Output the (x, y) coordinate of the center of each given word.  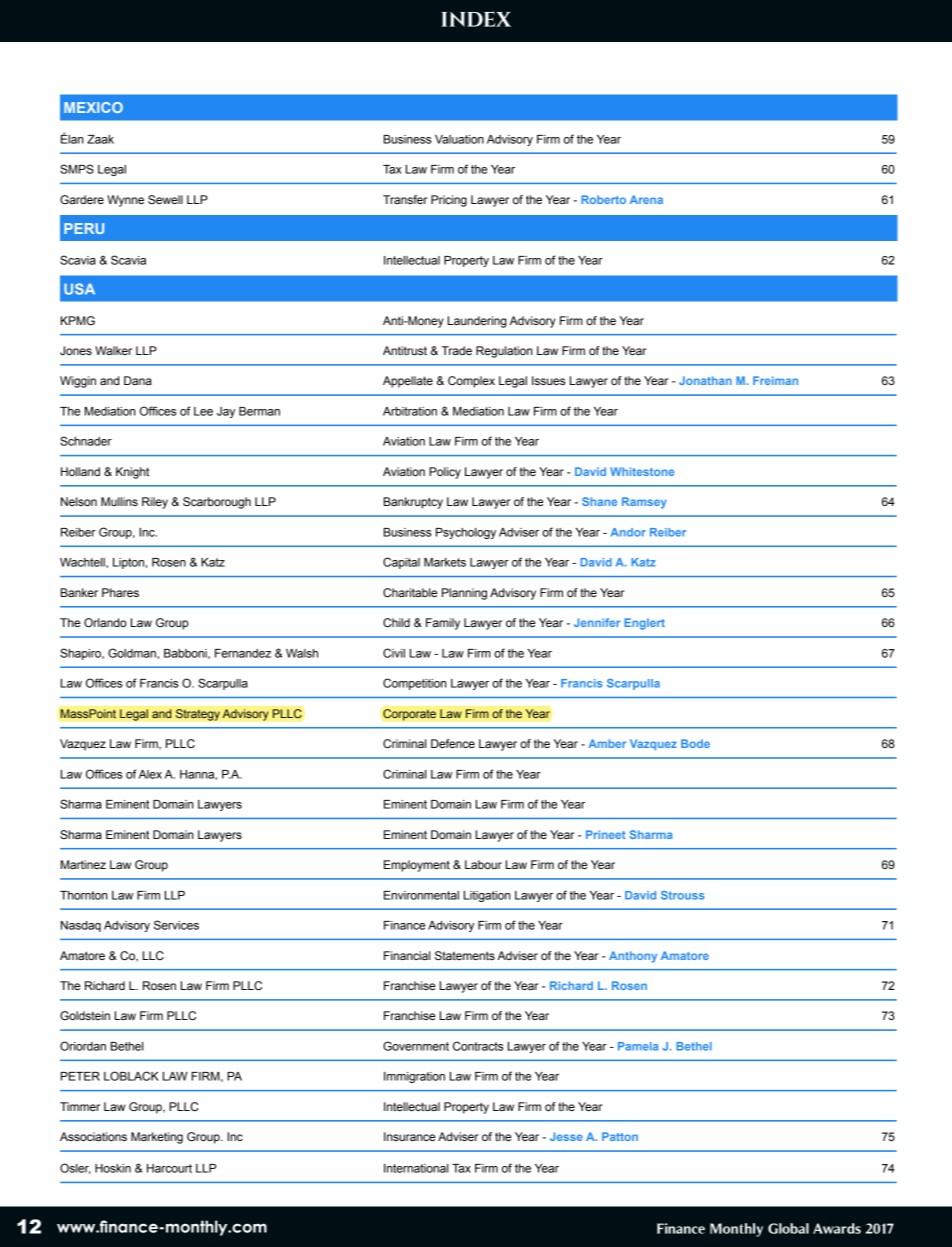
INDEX (476, 19)
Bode (695, 743)
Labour (483, 864)
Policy (445, 473)
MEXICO (93, 107)
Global (788, 1228)
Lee (203, 411)
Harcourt (169, 1168)
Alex (150, 774)
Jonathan (705, 380)
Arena (646, 199)
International (416, 1168)
